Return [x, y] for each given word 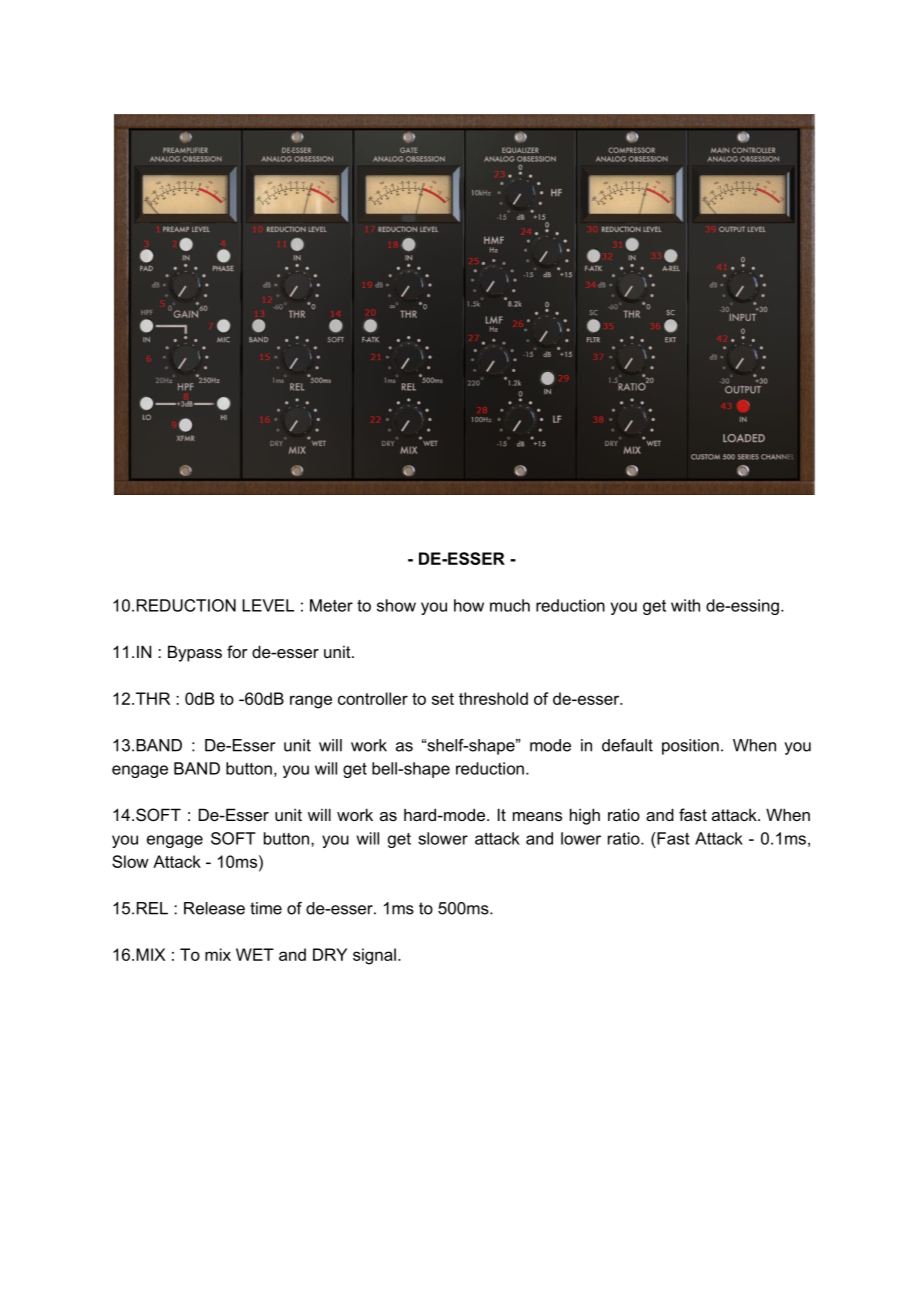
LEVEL [268, 605]
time [266, 908]
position [690, 747]
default [627, 745]
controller [373, 698]
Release [214, 908]
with [685, 605]
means [537, 816]
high [585, 816]
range [311, 702]
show [396, 605]
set [443, 699]
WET [255, 954]
